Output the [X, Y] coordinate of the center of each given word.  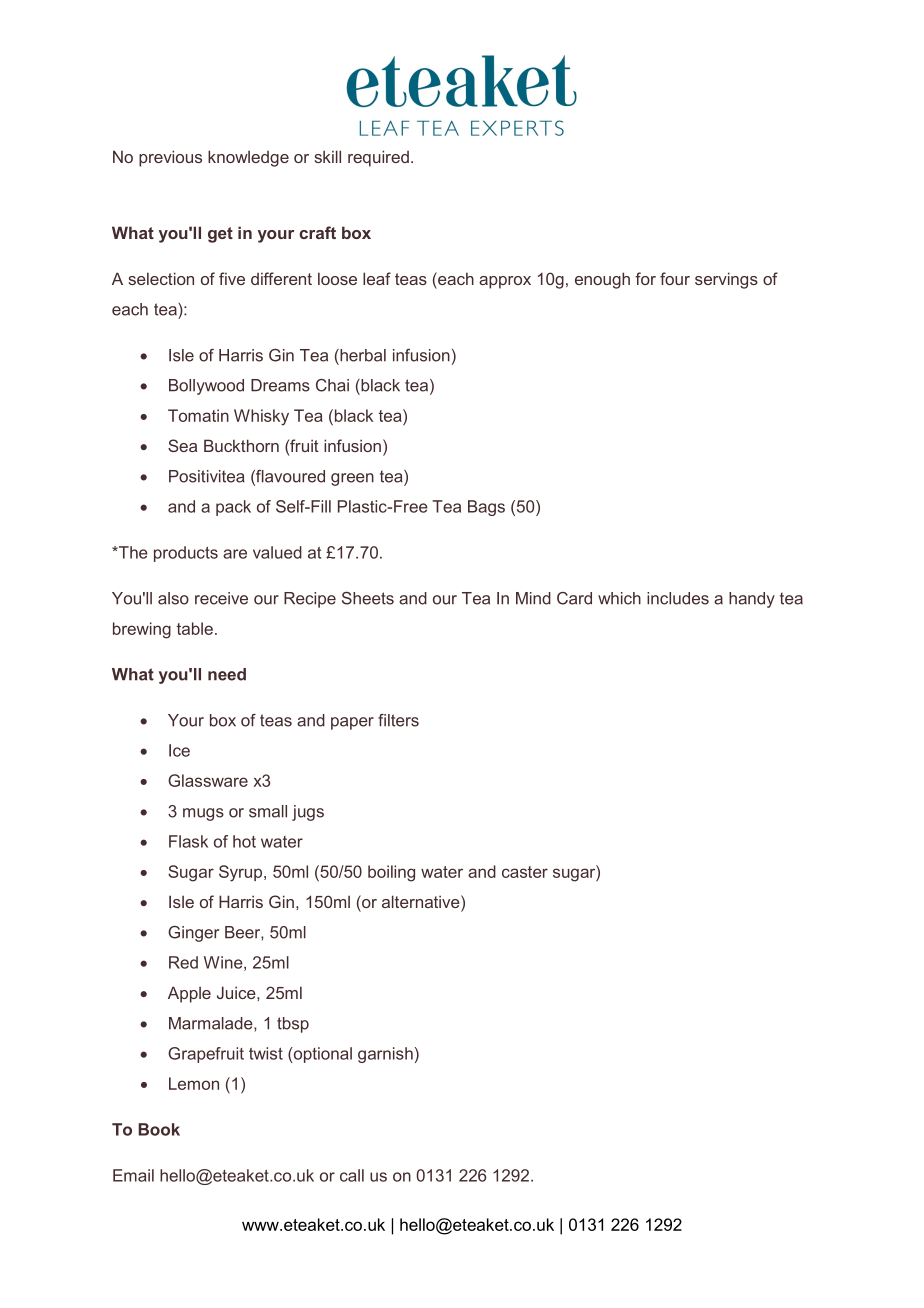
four [675, 278]
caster [525, 872]
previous [170, 158]
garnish [385, 1055]
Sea [182, 445]
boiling [391, 873]
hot [244, 841]
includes [678, 598]
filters [398, 720]
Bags [486, 508]
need [227, 674]
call [352, 1175]
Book [159, 1129]
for [645, 278]
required [378, 158]
